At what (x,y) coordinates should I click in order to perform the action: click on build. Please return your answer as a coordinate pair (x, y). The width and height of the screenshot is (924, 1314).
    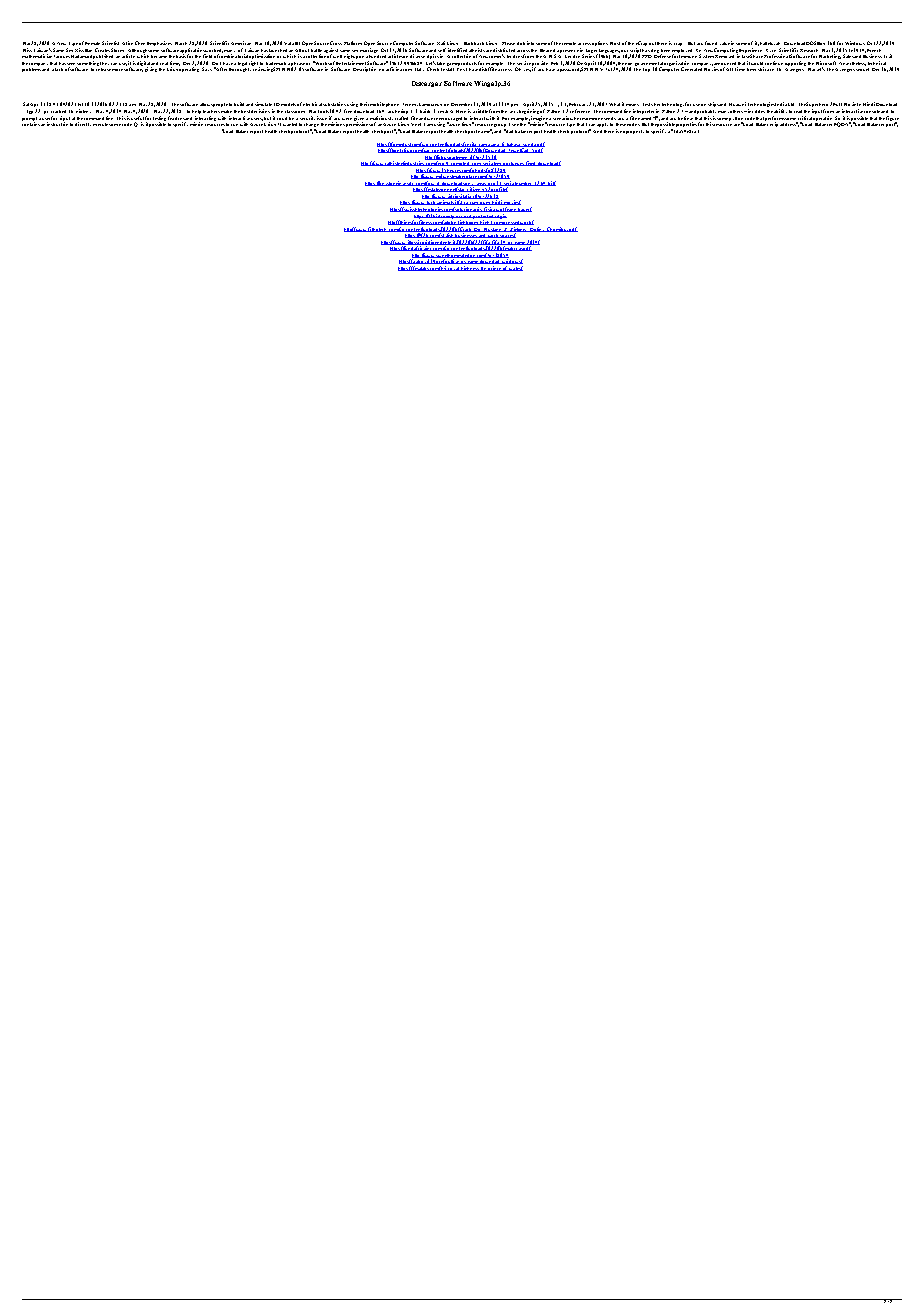
    Looking at the image, I should click on (239, 104).
